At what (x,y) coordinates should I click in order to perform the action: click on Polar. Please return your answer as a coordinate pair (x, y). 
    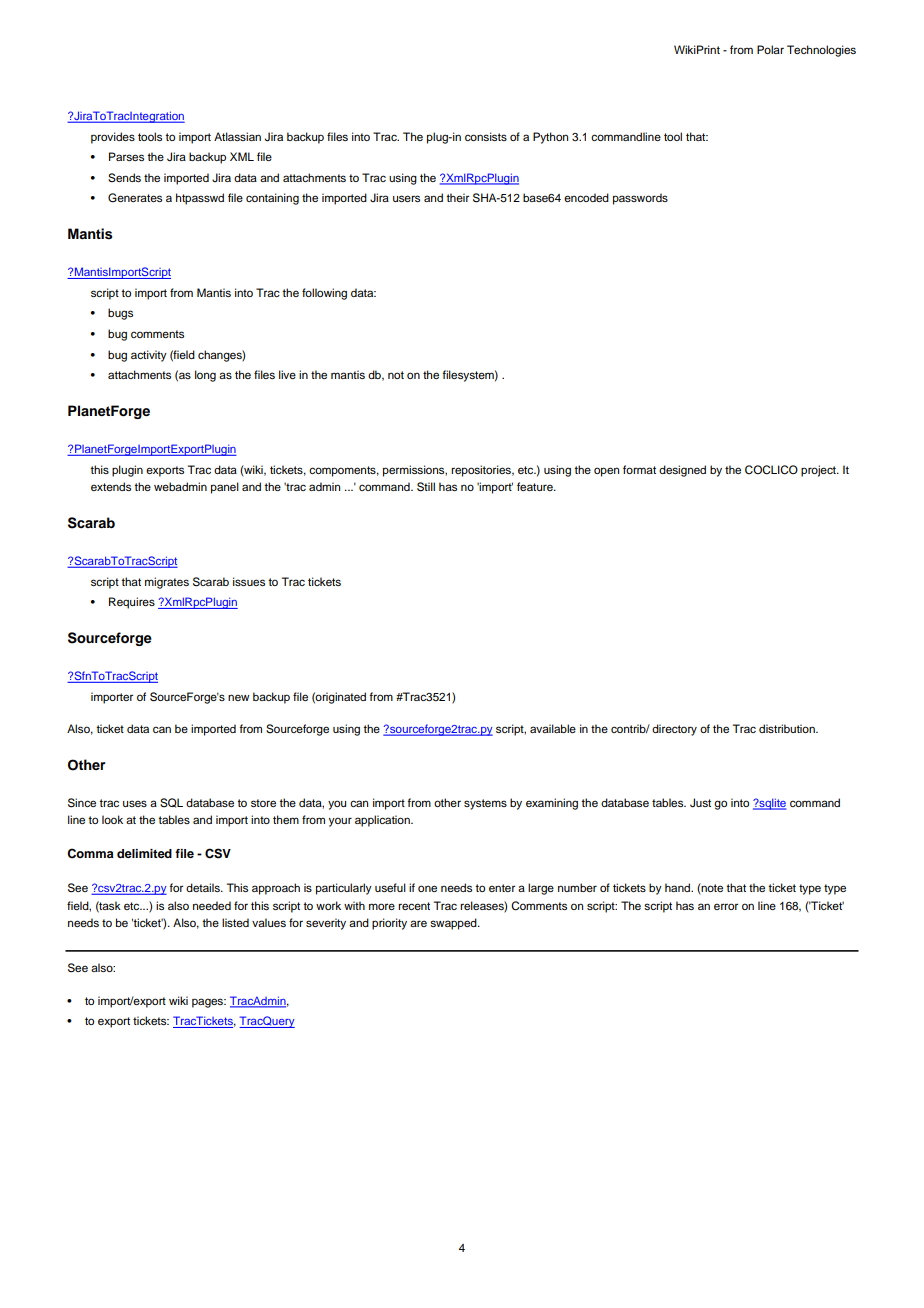
    Looking at the image, I should click on (770, 49).
